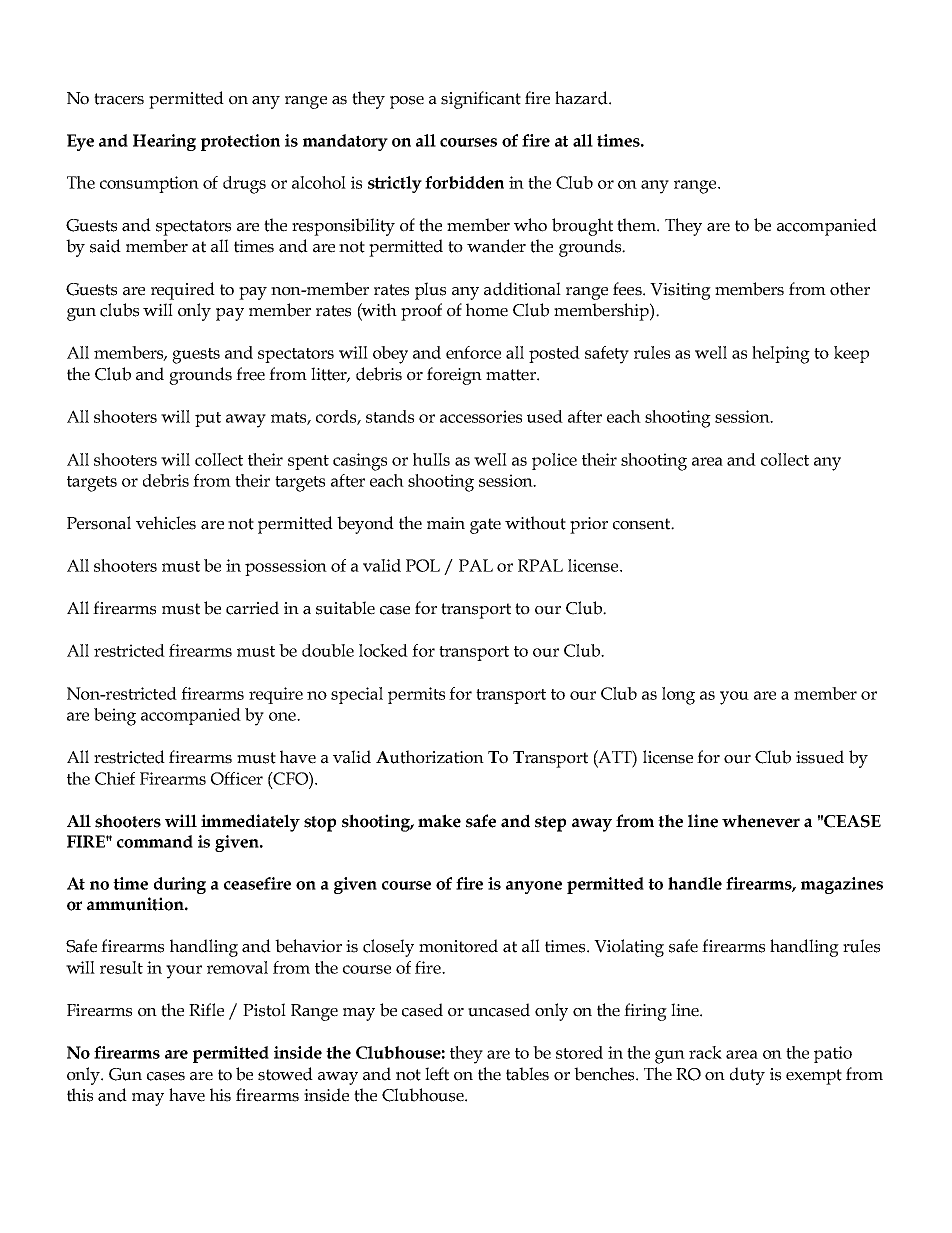 This image has height=1233, width=952. What do you see at coordinates (115, 778) in the image?
I see `Chief` at bounding box center [115, 778].
